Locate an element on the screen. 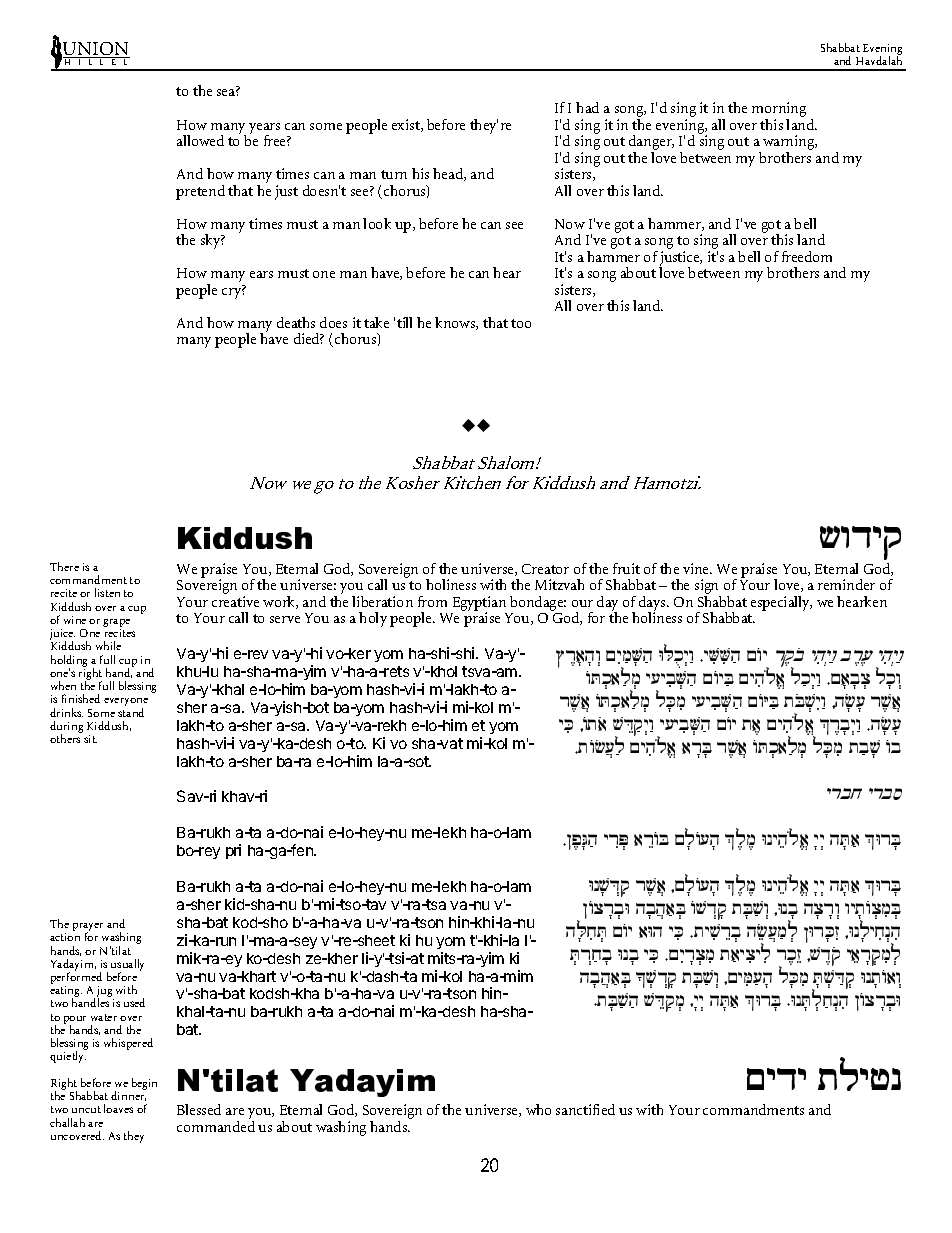 The height and width of the screenshot is (1233, 952). usually is located at coordinates (127, 966).
